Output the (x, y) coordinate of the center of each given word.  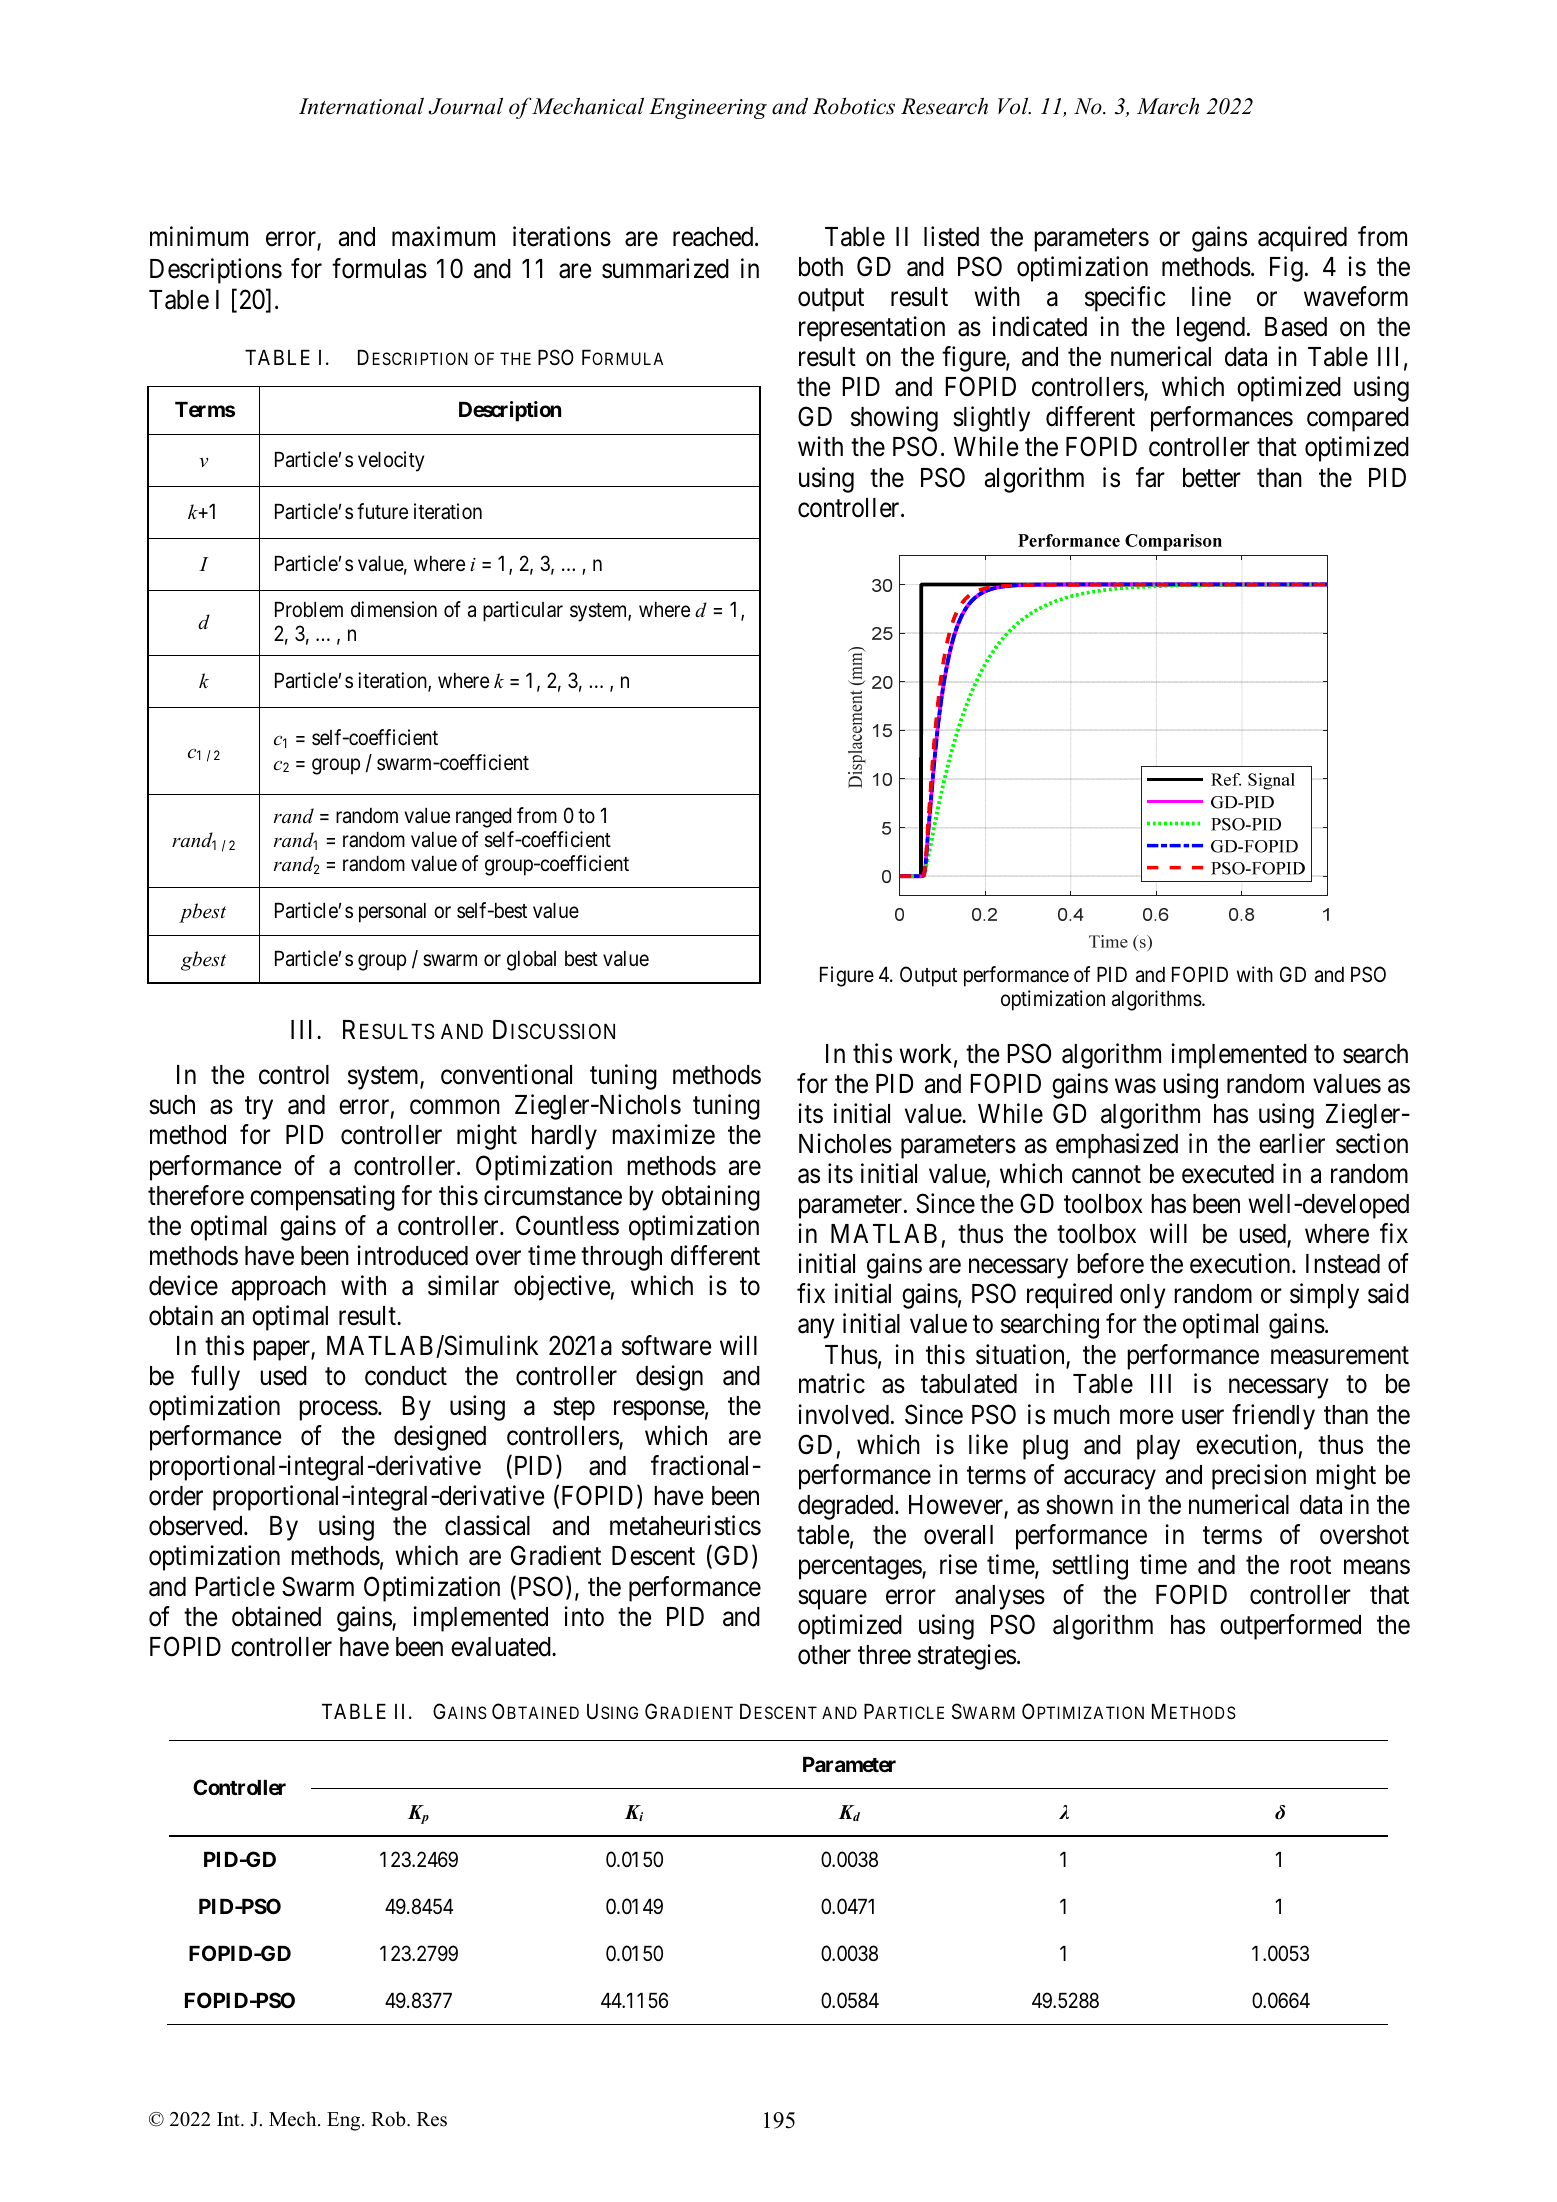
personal (392, 913)
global (531, 961)
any (816, 1329)
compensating (322, 1198)
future (382, 511)
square (832, 1600)
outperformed (1290, 1627)
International (361, 106)
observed (197, 1526)
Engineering (708, 108)
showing (894, 419)
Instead (1343, 1264)
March (1168, 106)
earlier (1292, 1143)
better (1212, 478)
